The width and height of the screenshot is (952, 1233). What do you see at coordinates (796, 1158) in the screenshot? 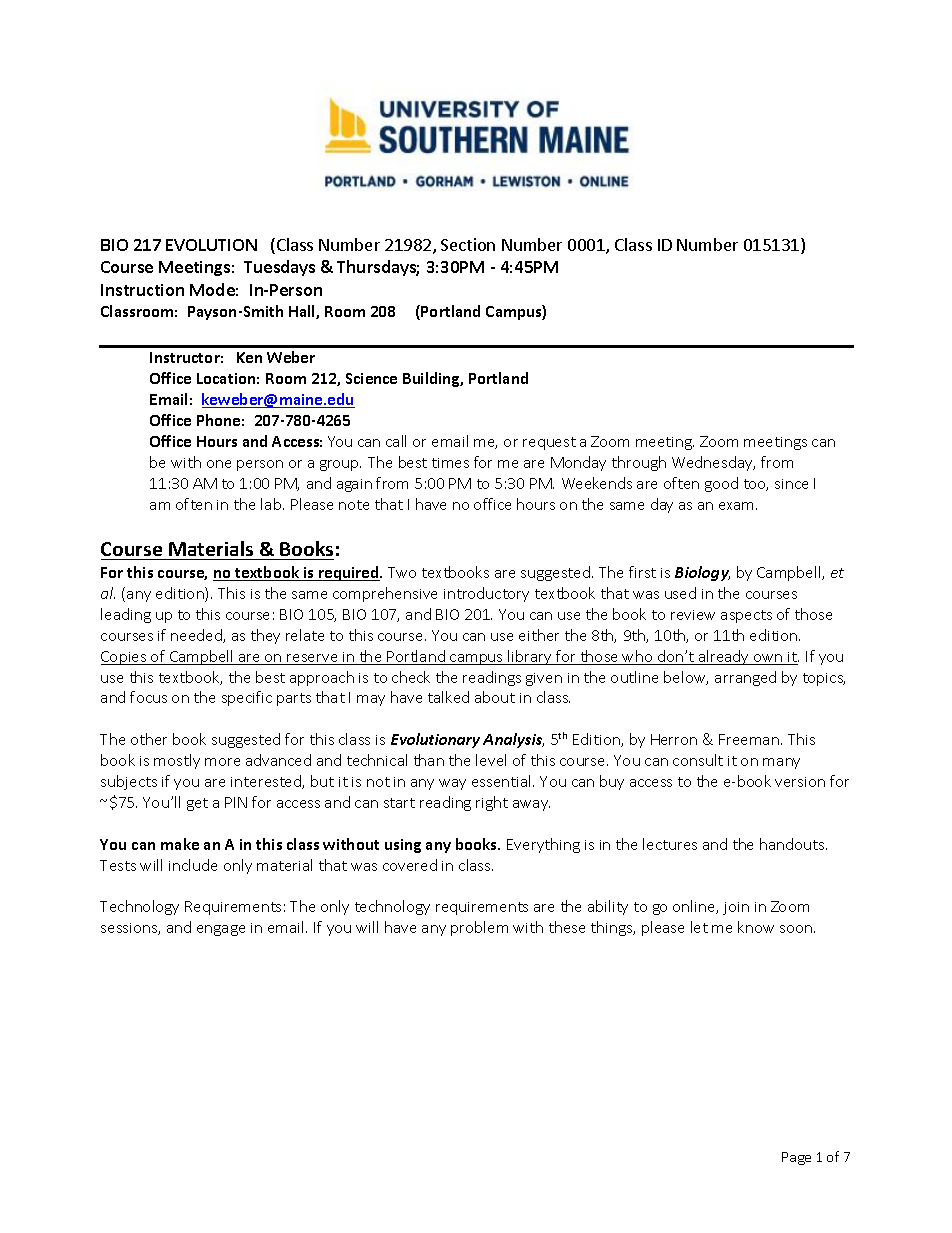
I see `Page` at bounding box center [796, 1158].
